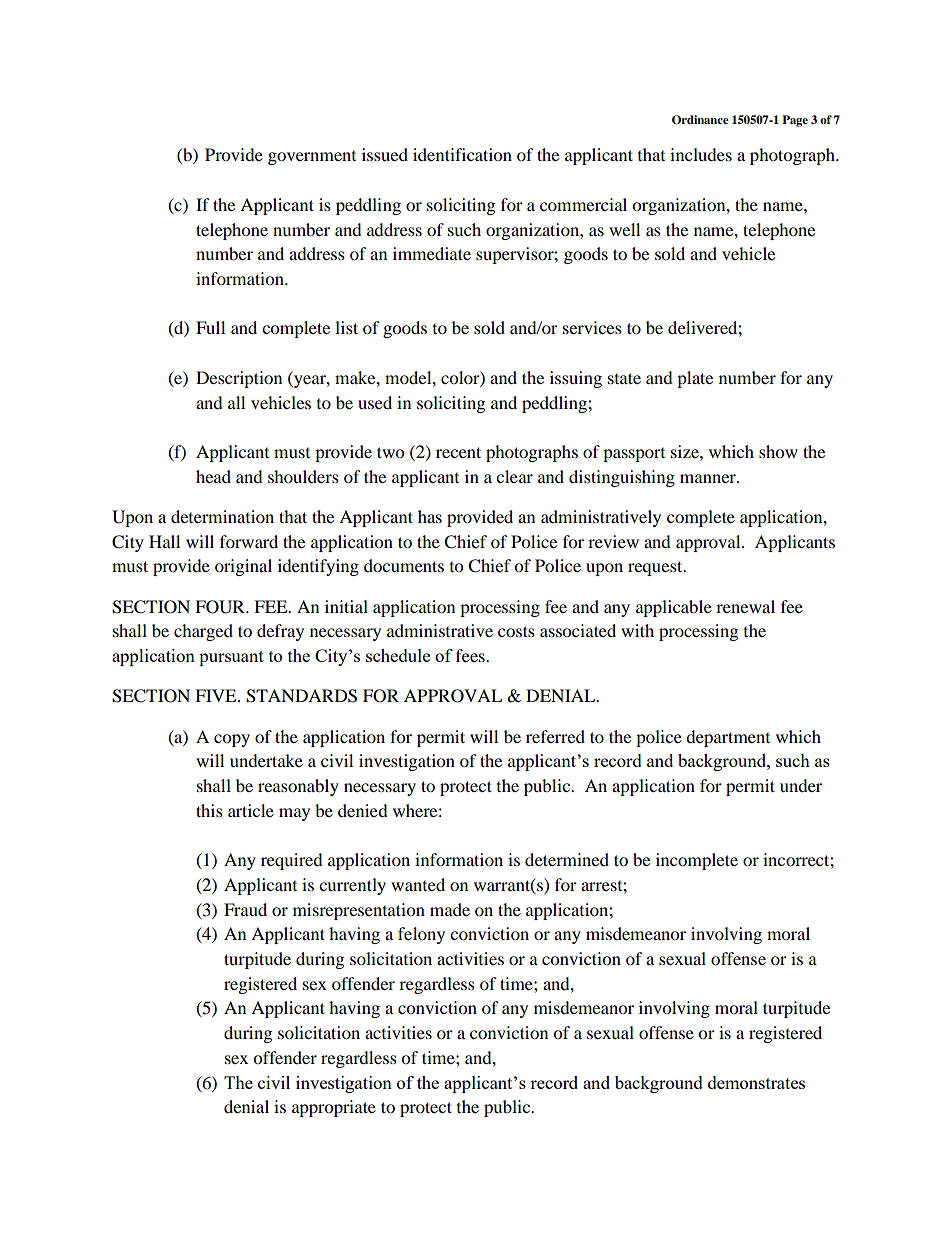 The width and height of the document is (952, 1233). What do you see at coordinates (303, 476) in the document?
I see `shoulders` at bounding box center [303, 476].
